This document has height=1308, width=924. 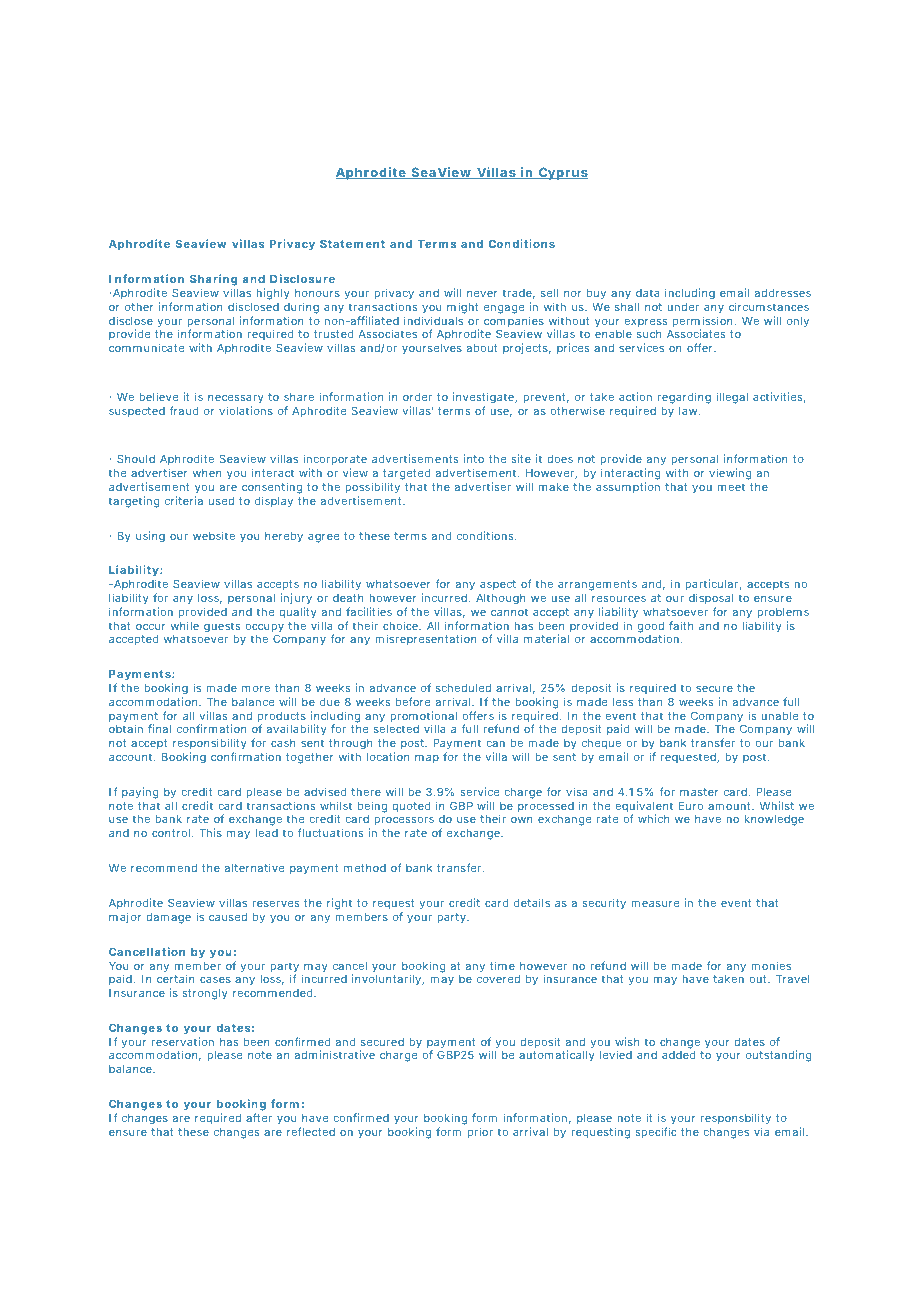 I want to click on measure, so click(x=655, y=904).
